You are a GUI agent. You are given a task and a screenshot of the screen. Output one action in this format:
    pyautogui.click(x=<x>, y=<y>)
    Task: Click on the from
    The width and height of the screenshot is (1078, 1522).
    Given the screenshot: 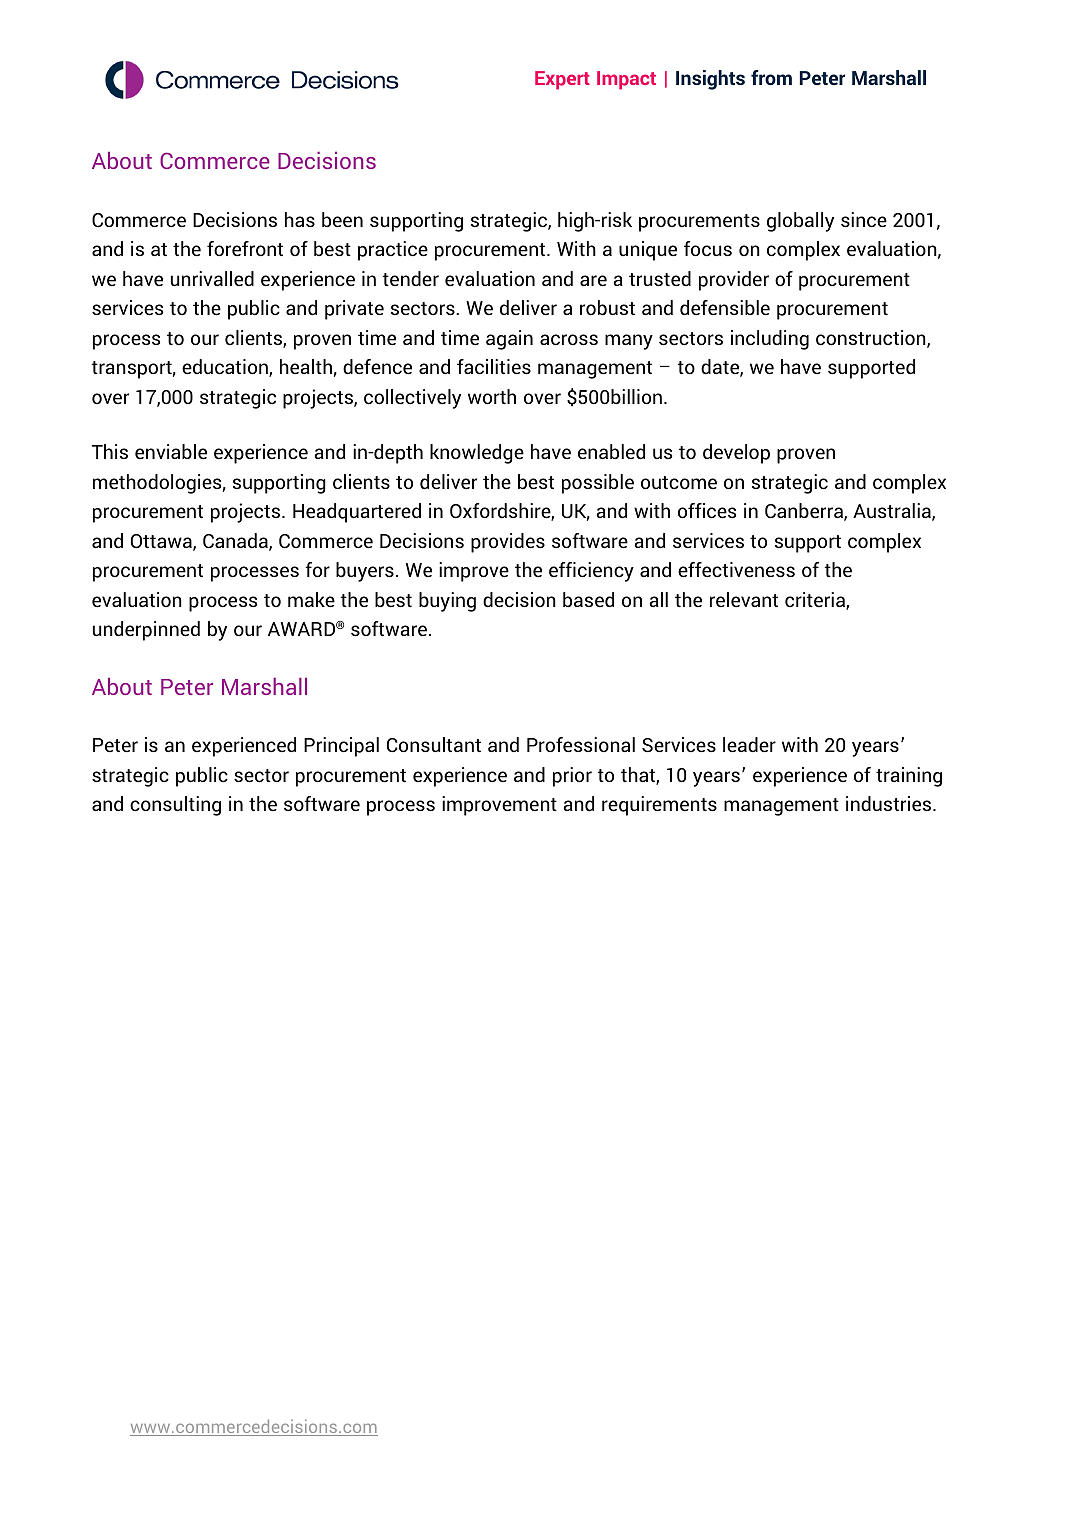 What is the action you would take?
    pyautogui.click(x=771, y=77)
